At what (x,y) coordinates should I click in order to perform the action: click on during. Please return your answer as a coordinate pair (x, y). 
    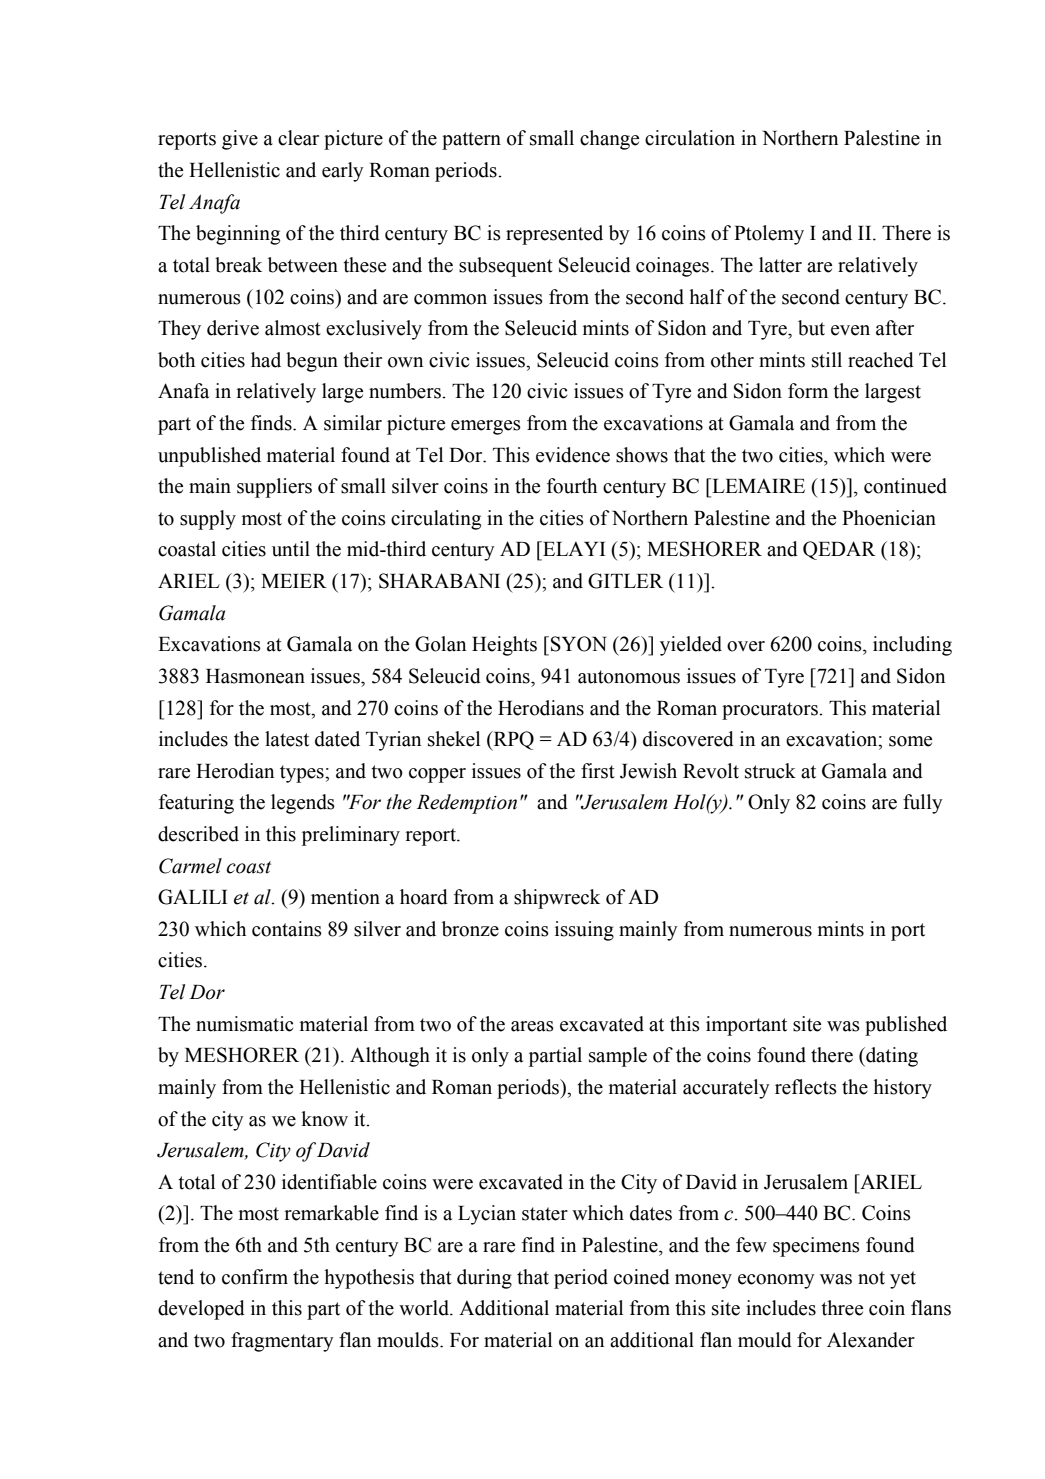
    Looking at the image, I should click on (484, 1279).
